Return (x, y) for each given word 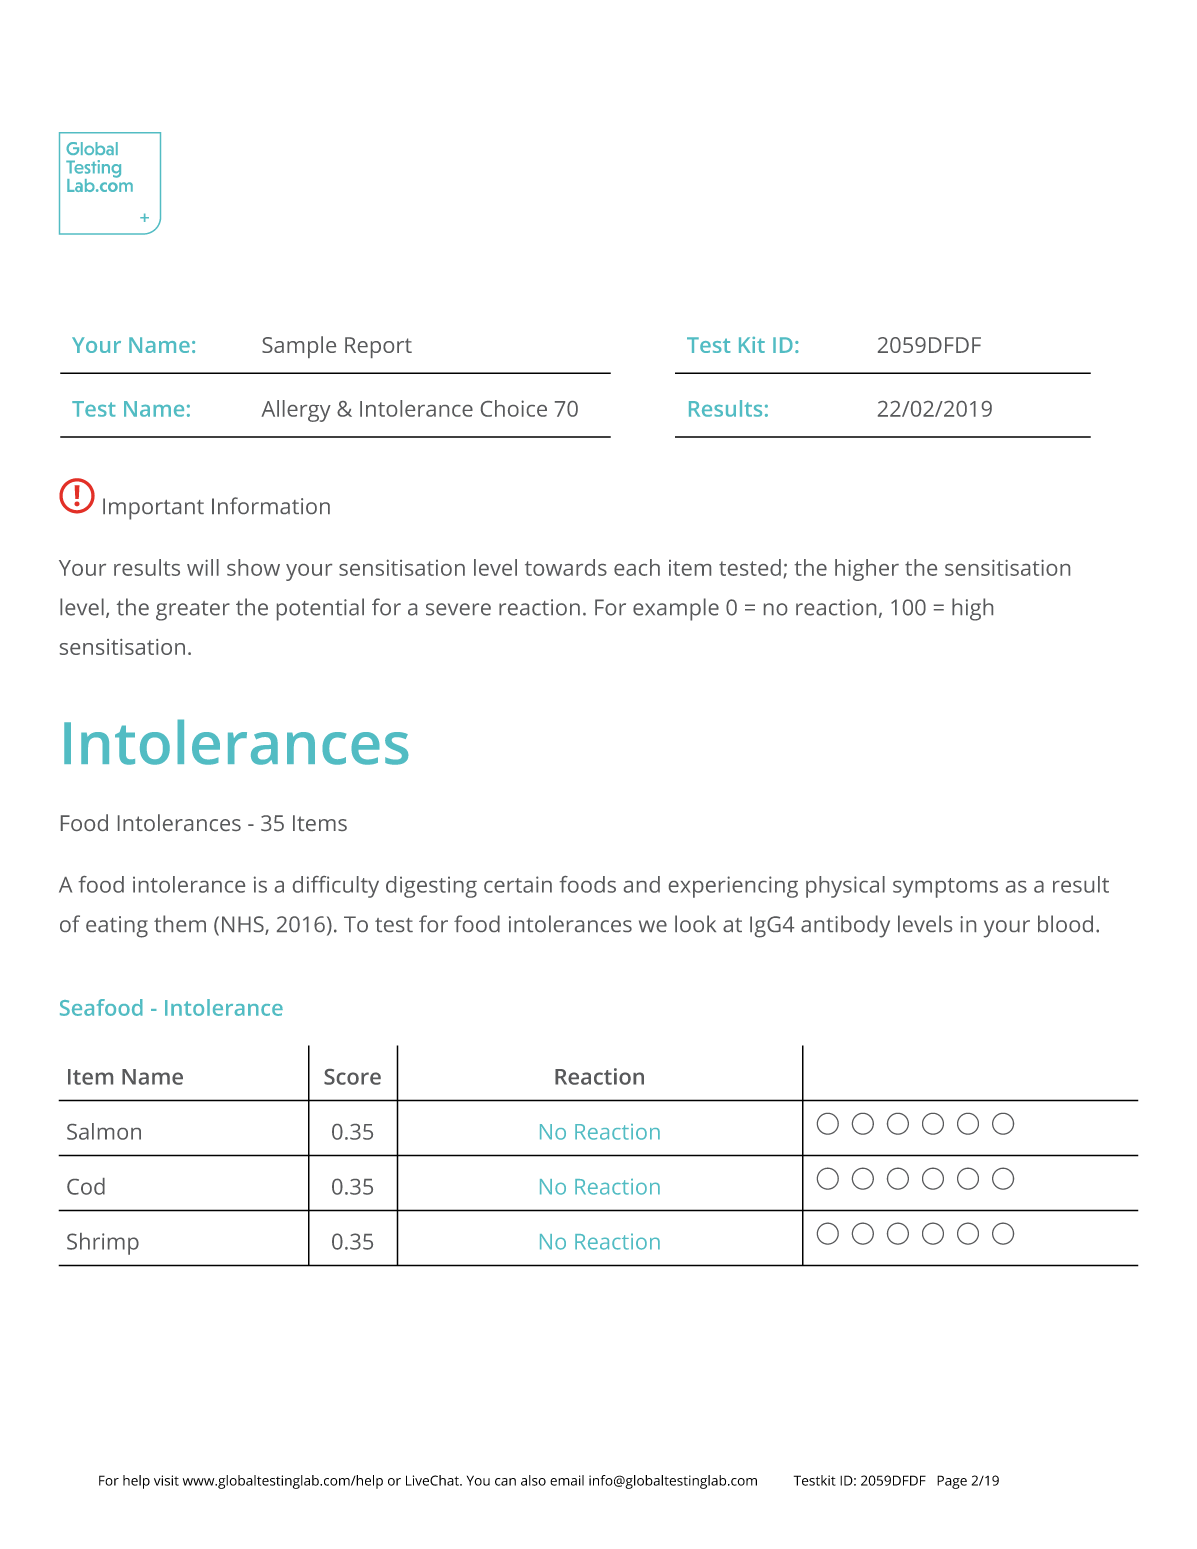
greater (193, 611)
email (567, 1480)
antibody (845, 926)
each (637, 567)
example (676, 609)
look (695, 923)
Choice (514, 408)
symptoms (945, 888)
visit (166, 1480)
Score (352, 1077)
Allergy (296, 411)
